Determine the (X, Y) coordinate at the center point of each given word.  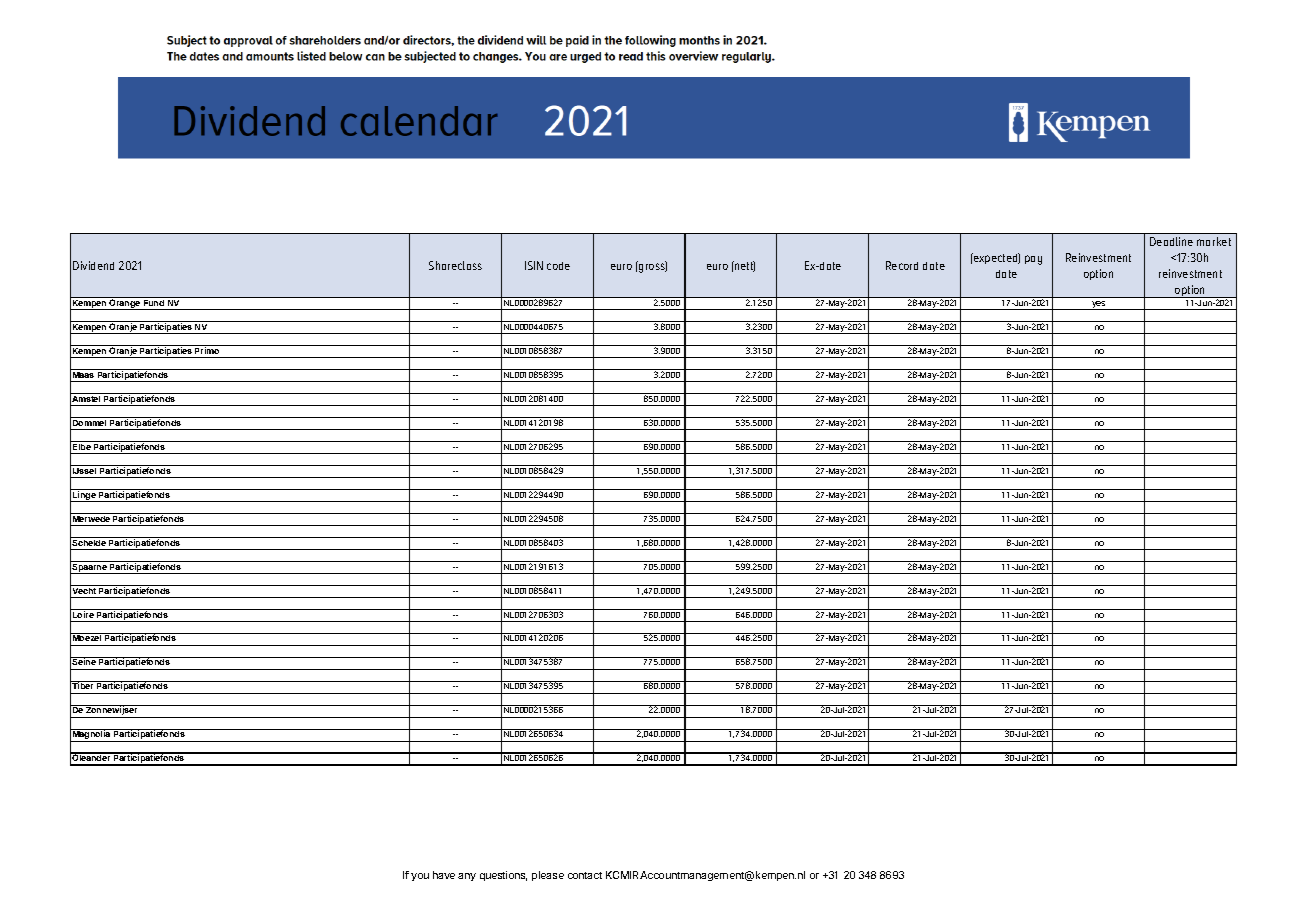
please (548, 876)
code (558, 266)
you (420, 877)
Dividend (93, 265)
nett (744, 266)
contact (585, 875)
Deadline (1171, 241)
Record (902, 265)
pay (1033, 260)
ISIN (534, 265)
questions (503, 876)
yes (1099, 305)
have (444, 875)
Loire (83, 613)
